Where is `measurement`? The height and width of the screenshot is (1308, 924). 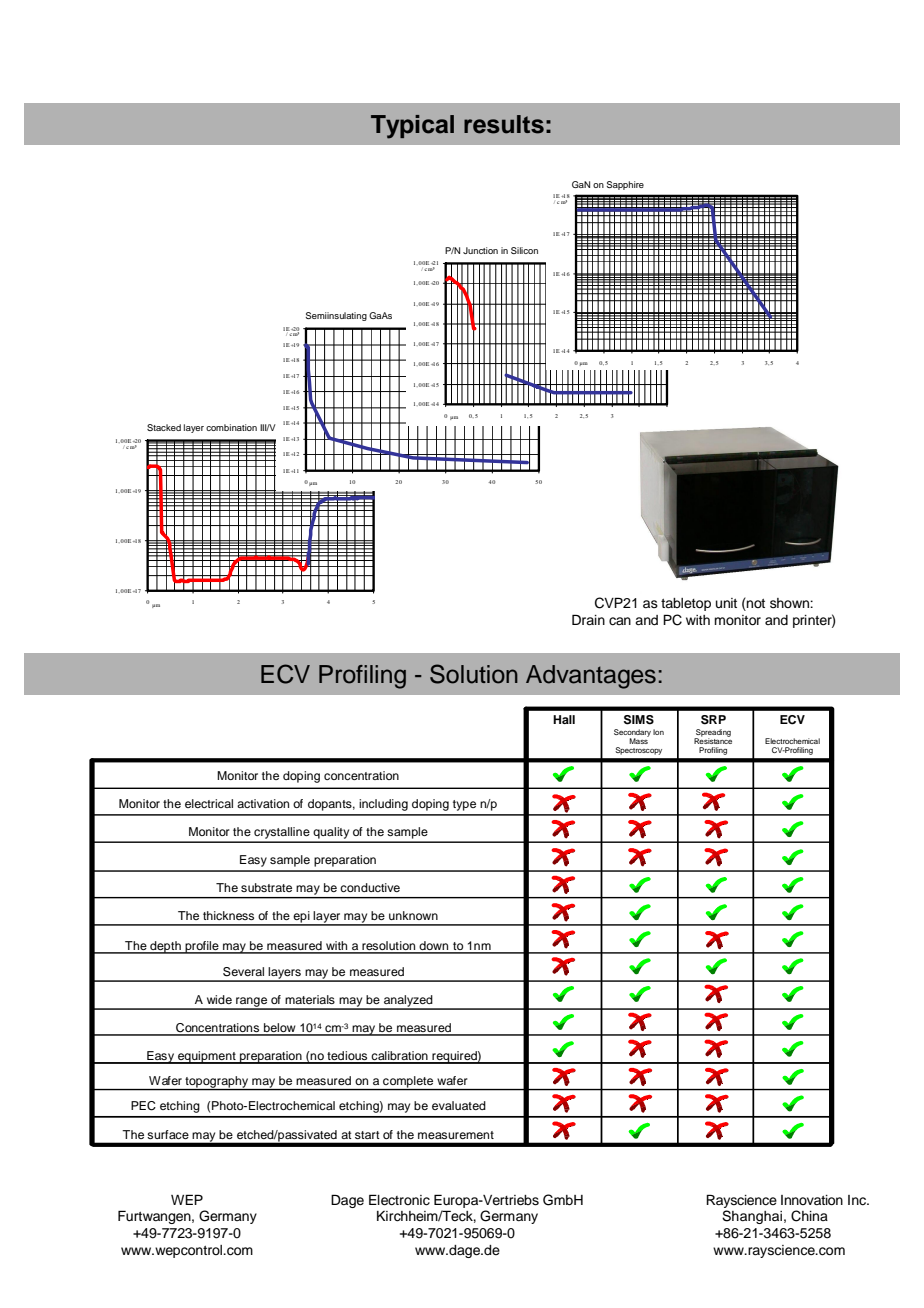 measurement is located at coordinates (456, 1135).
